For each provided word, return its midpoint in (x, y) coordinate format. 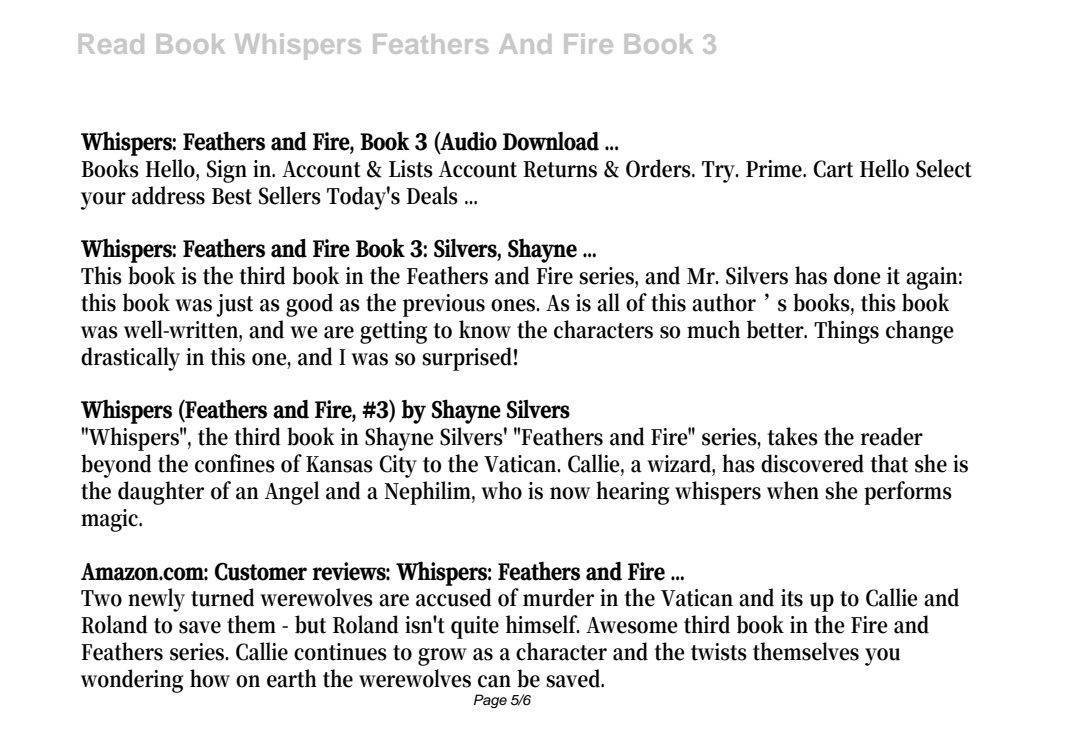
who (501, 490)
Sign (227, 171)
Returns (560, 169)
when (793, 490)
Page (490, 701)
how (210, 678)
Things (846, 332)
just (234, 305)
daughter (161, 493)
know (485, 329)
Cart (833, 169)
